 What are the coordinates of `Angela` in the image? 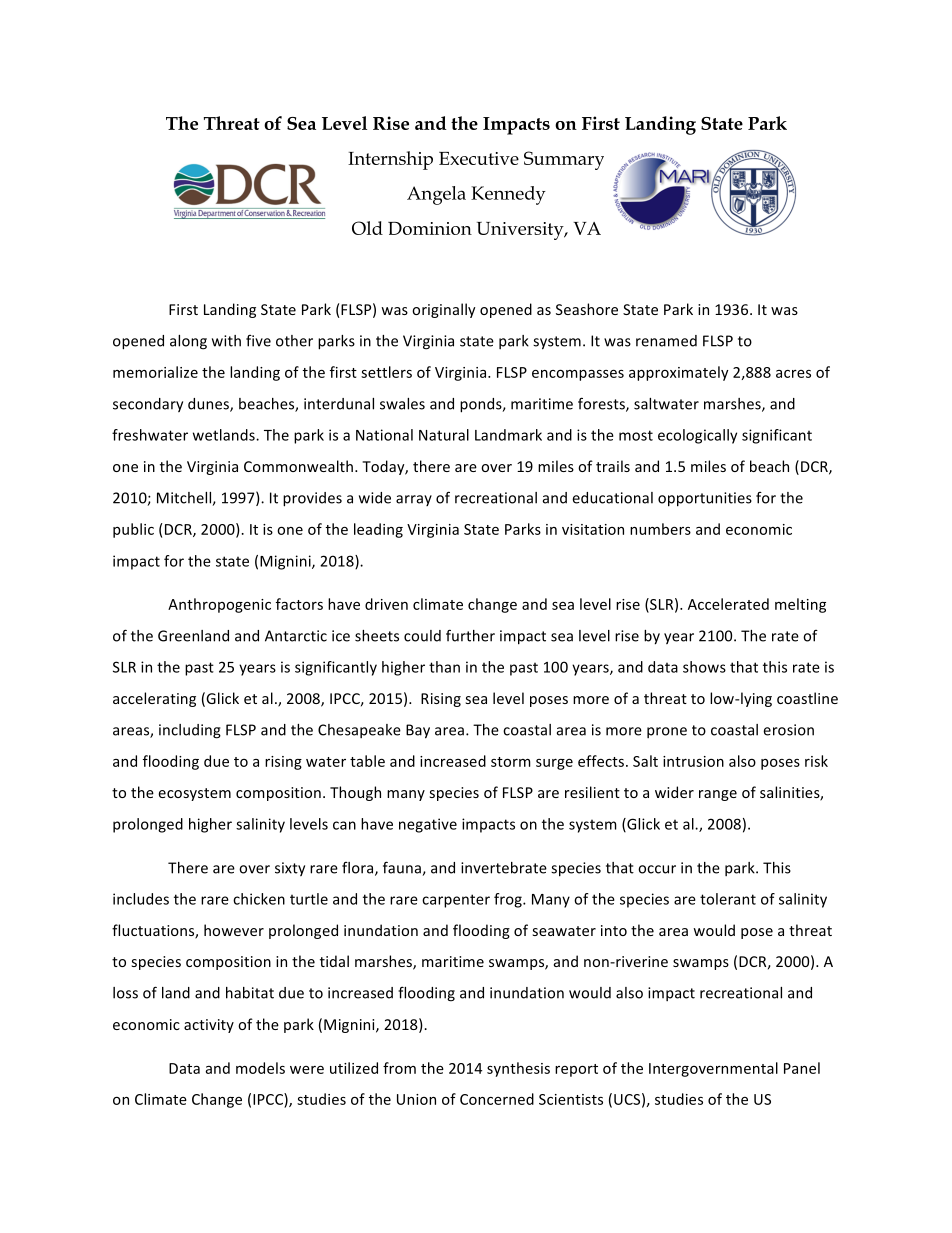 It's located at (436, 195).
